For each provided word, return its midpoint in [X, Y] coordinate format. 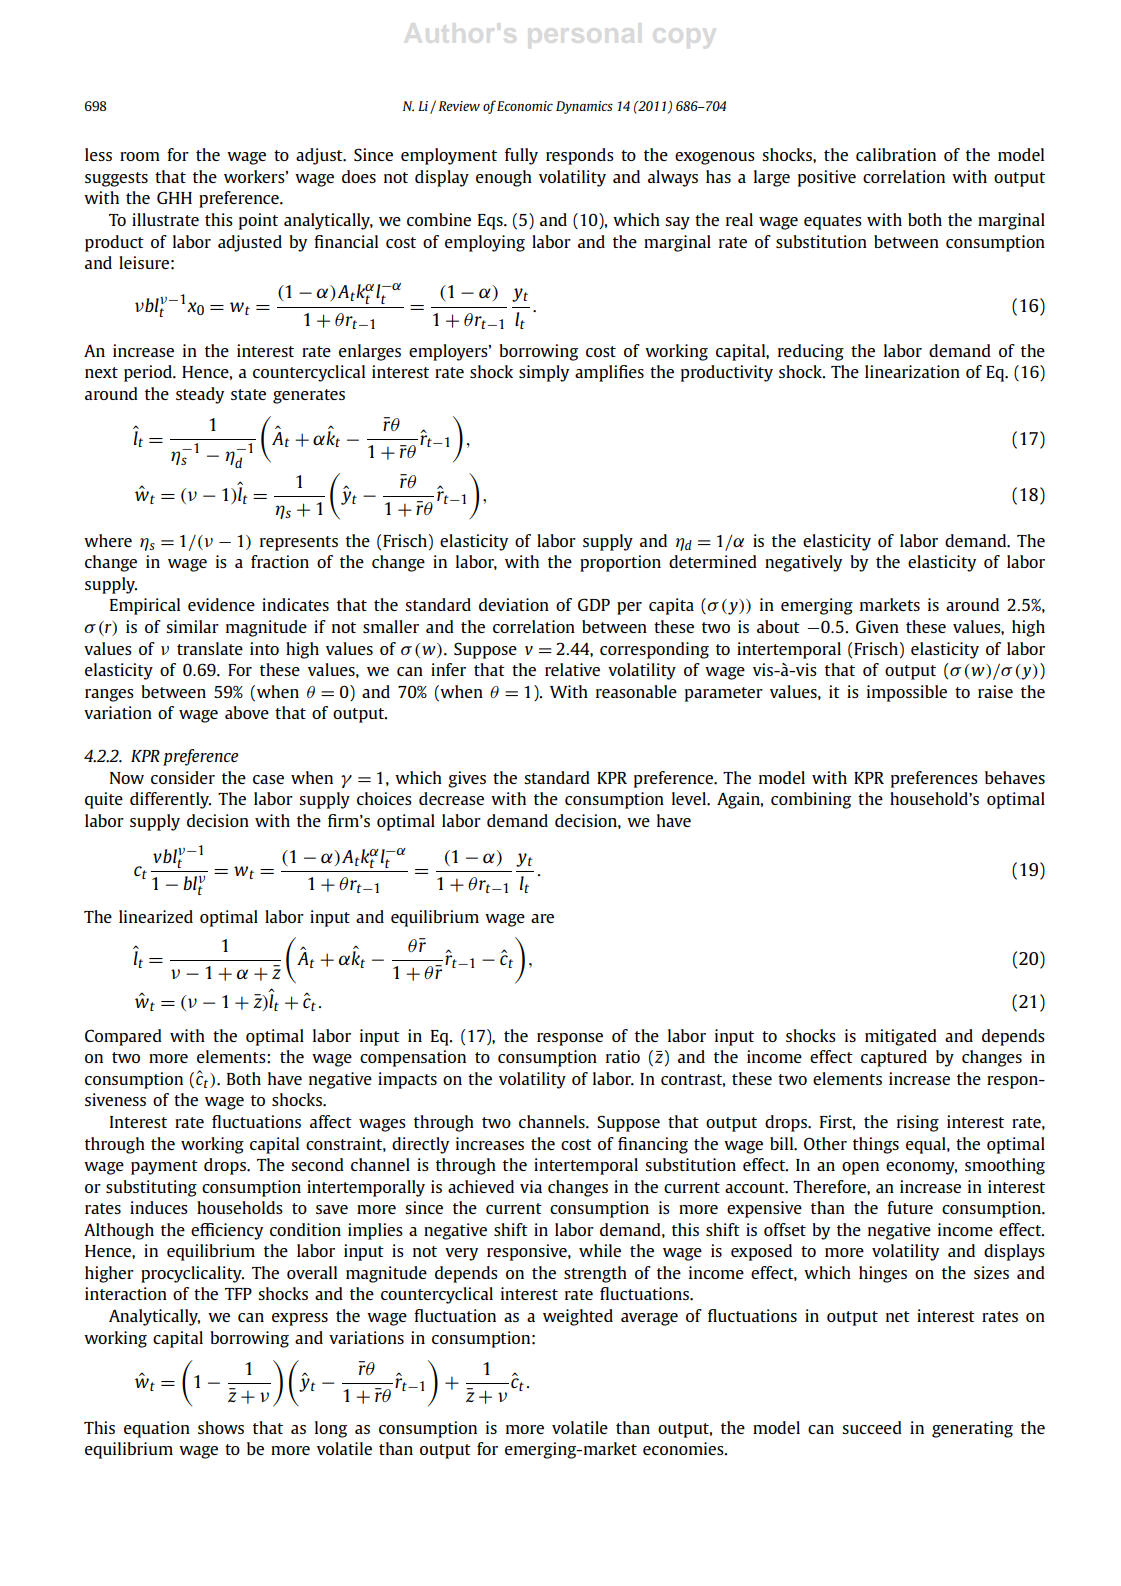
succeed [872, 1427]
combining [811, 800]
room [140, 156]
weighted [578, 1317]
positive [827, 178]
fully [521, 156]
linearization [912, 371]
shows [221, 1427]
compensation [413, 1058]
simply [544, 373]
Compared [123, 1037]
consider [183, 777]
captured [894, 1058]
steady [200, 395]
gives [467, 779]
